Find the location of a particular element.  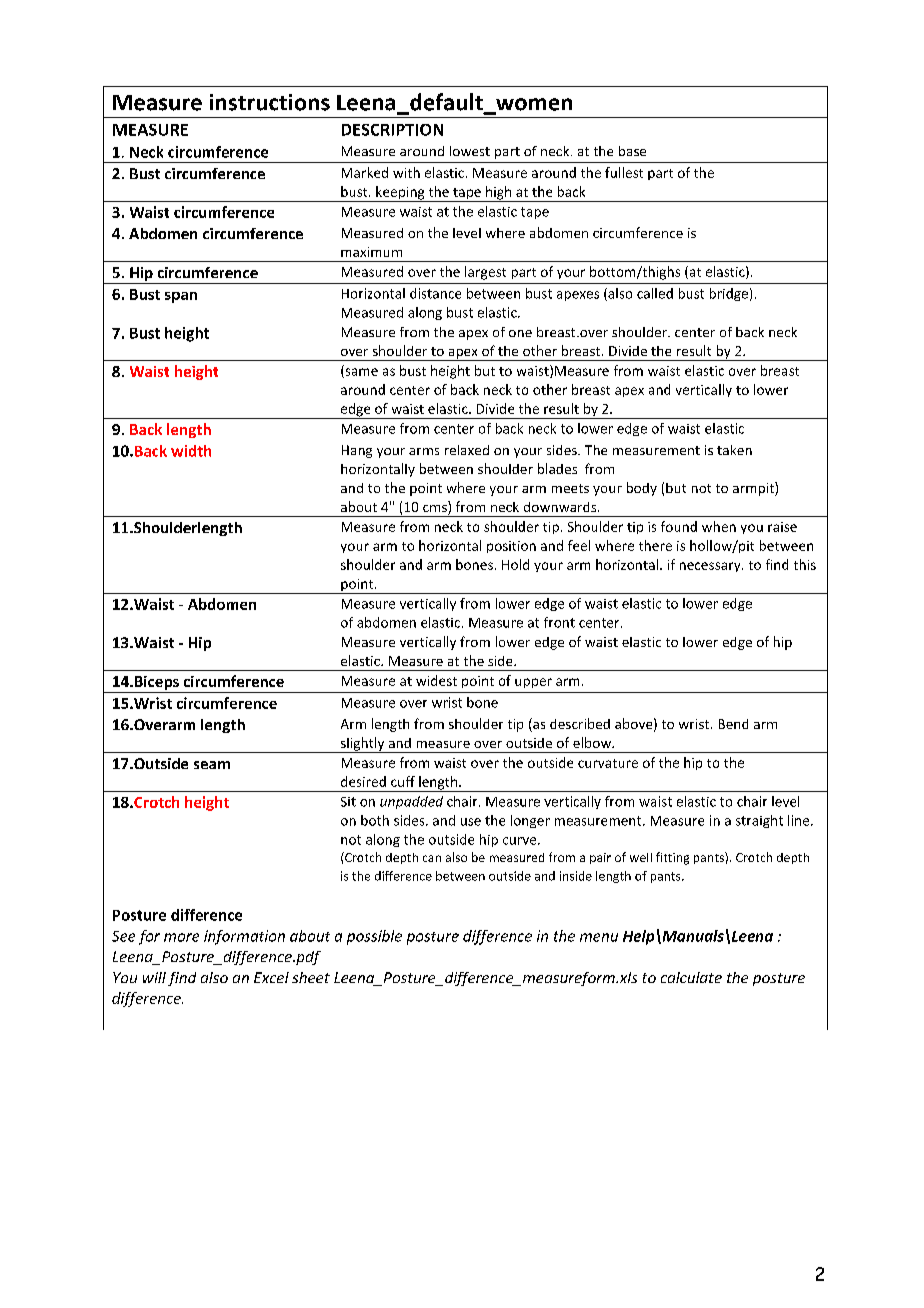

cuff is located at coordinates (403, 781).
